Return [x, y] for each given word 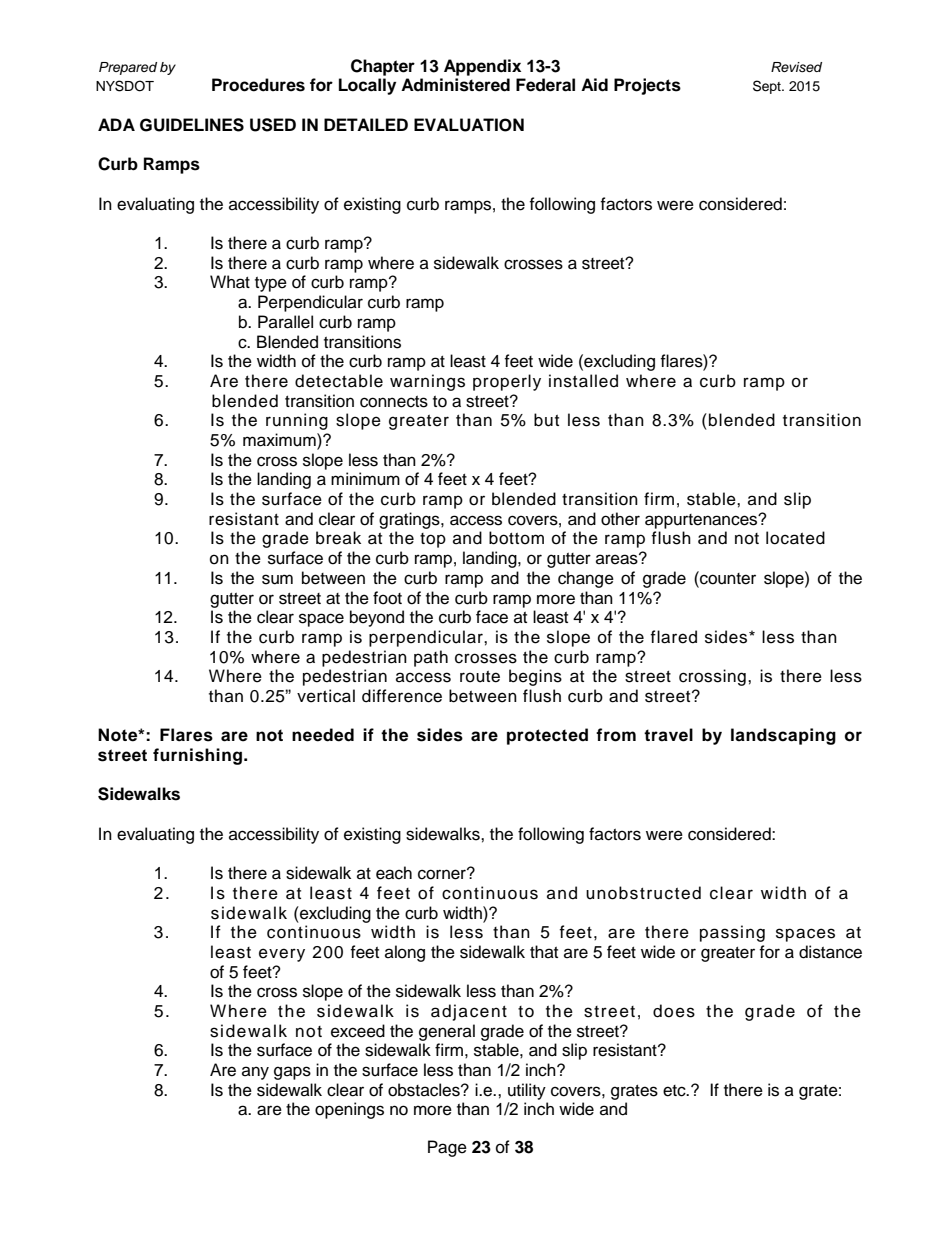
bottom [516, 538]
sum [277, 579]
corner [443, 874]
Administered [455, 85]
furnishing [197, 756]
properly [507, 382]
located [795, 538]
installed [583, 381]
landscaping [783, 736]
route [480, 677]
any [255, 1073]
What [230, 282]
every [282, 955]
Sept [768, 87]
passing [732, 933]
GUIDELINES [192, 125]
